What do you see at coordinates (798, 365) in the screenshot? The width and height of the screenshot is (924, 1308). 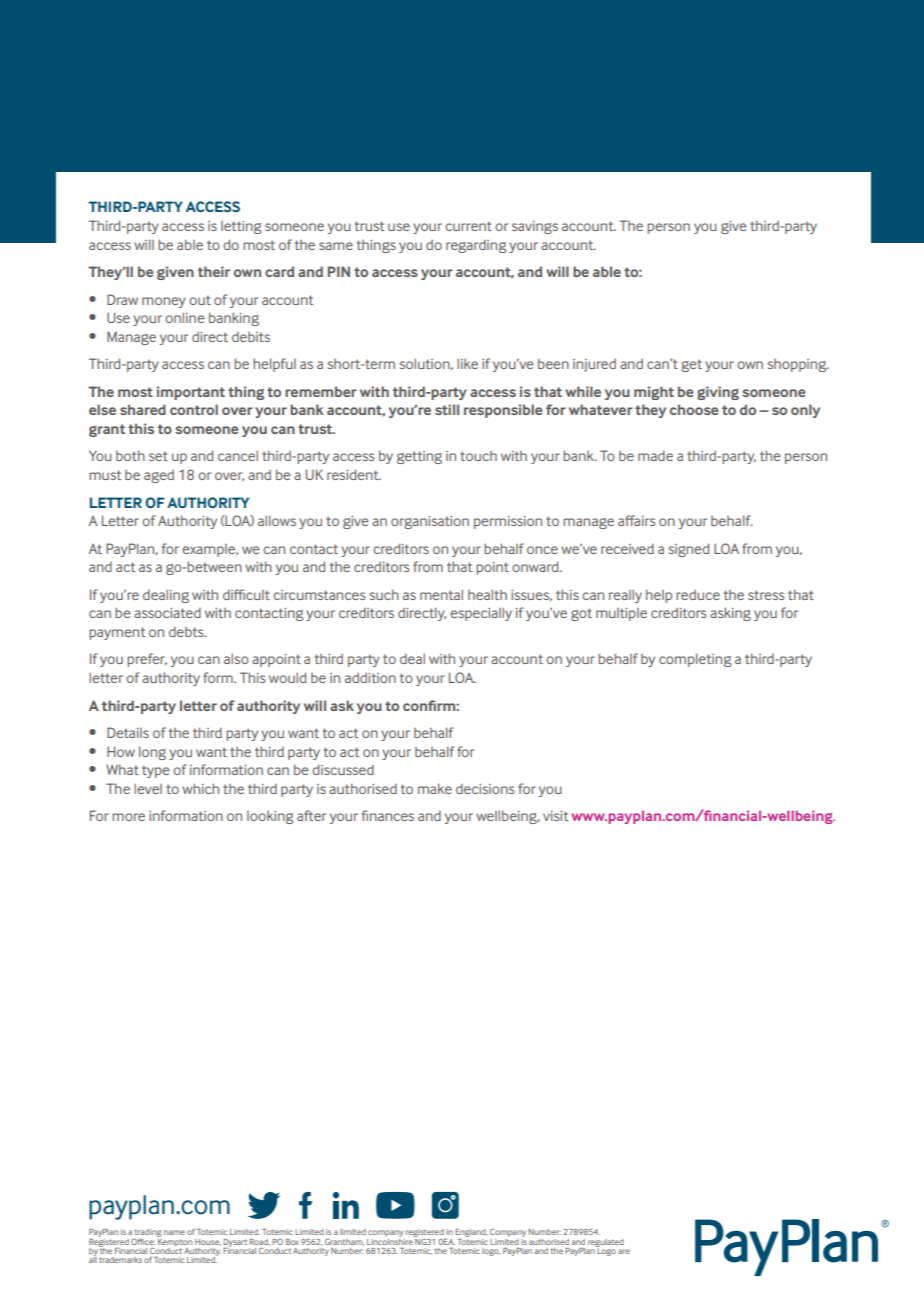 I see `shopping` at bounding box center [798, 365].
